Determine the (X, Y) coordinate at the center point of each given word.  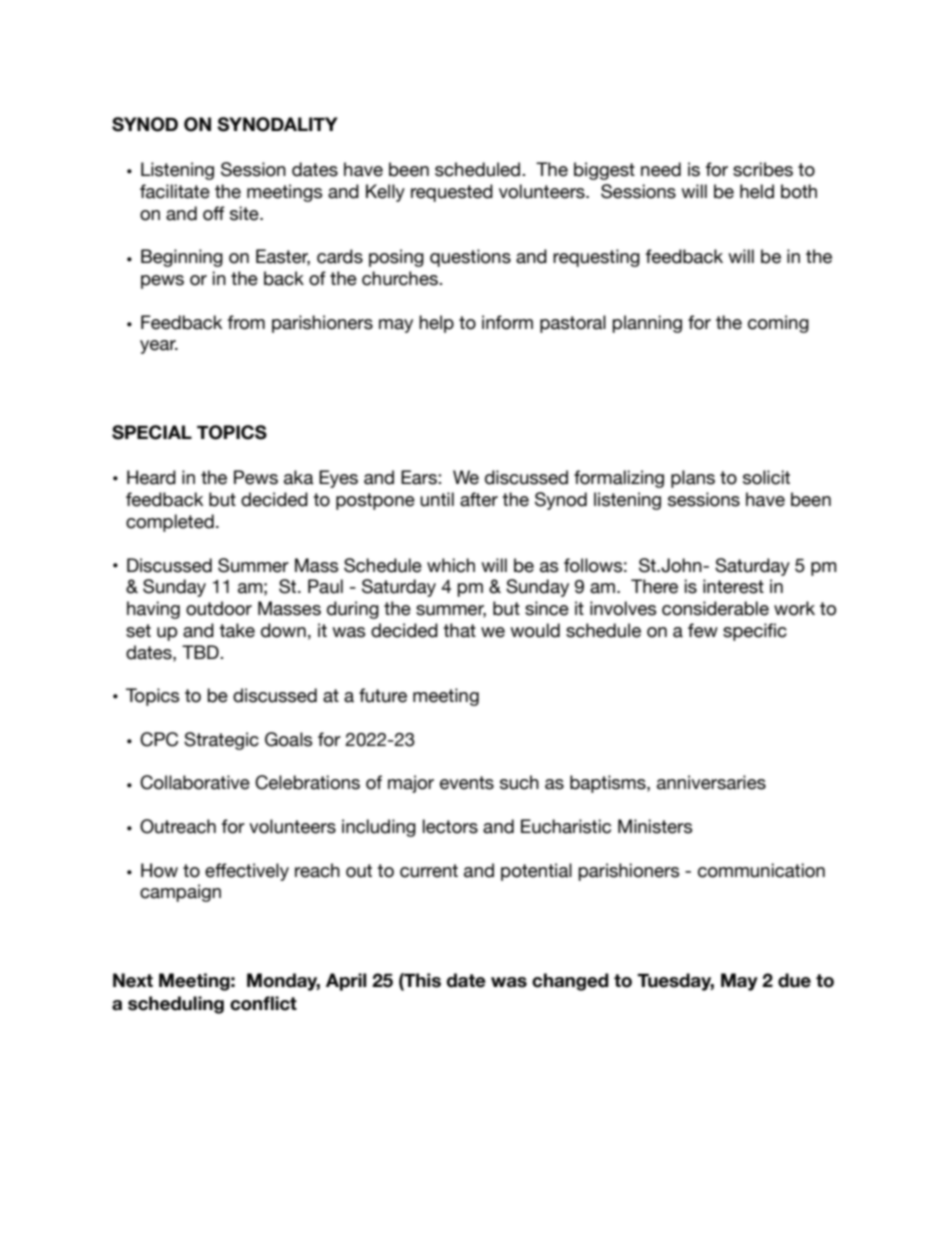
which (451, 565)
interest (733, 586)
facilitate (175, 191)
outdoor (219, 608)
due (794, 980)
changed (570, 982)
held (757, 191)
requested (452, 193)
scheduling (176, 1005)
